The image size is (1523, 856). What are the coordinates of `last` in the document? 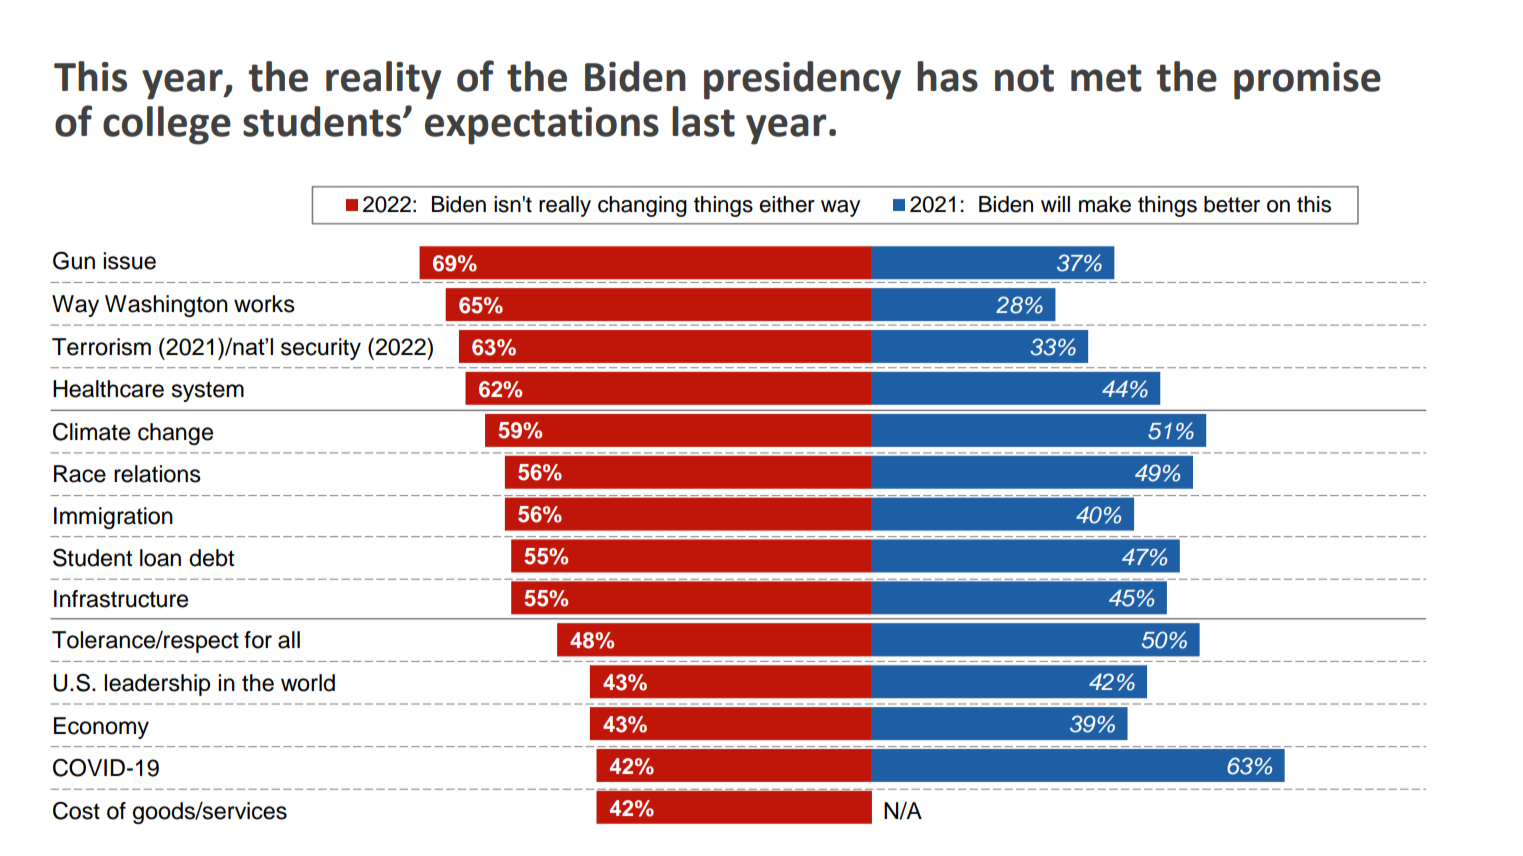 It's located at (703, 121).
